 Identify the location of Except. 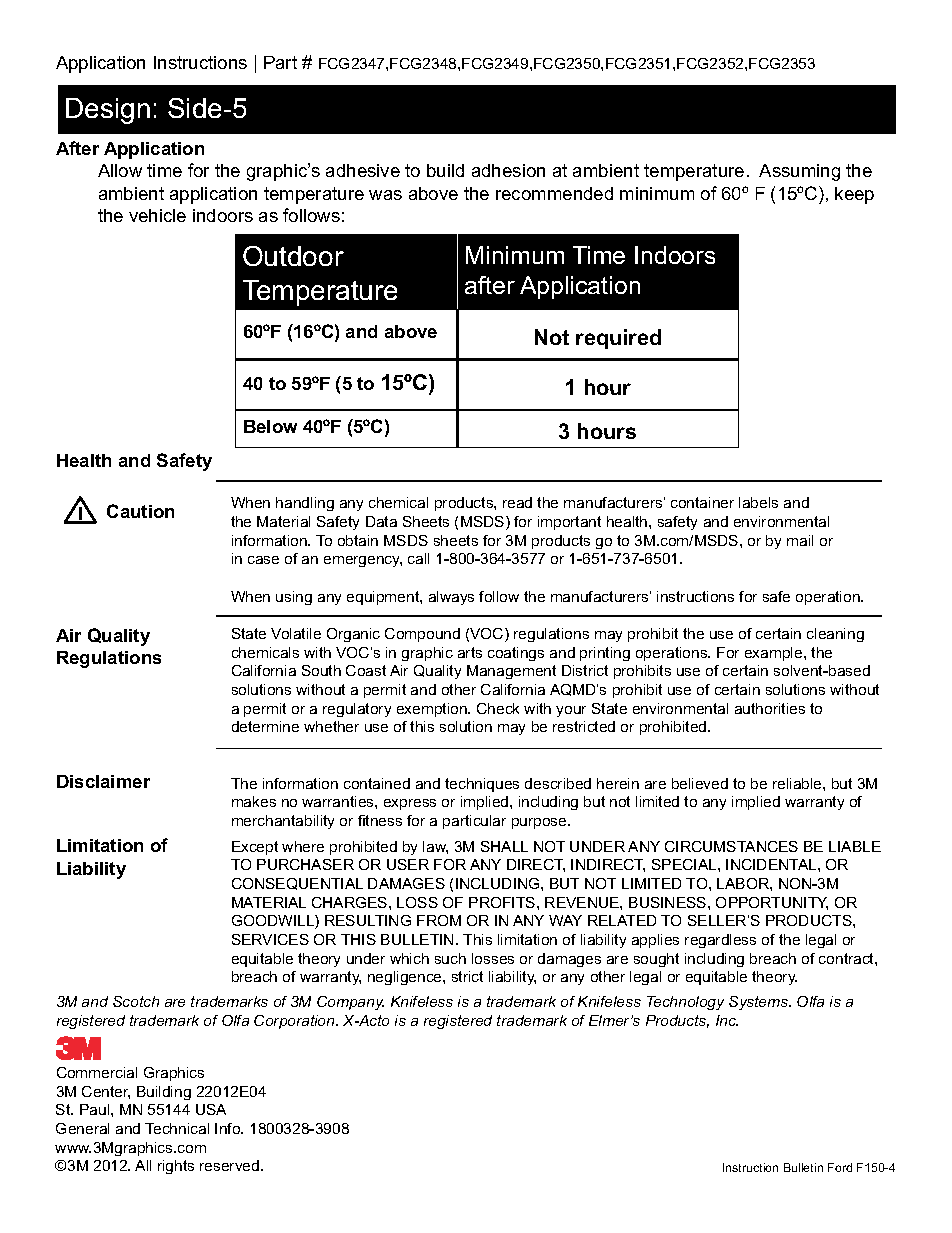
(255, 848).
